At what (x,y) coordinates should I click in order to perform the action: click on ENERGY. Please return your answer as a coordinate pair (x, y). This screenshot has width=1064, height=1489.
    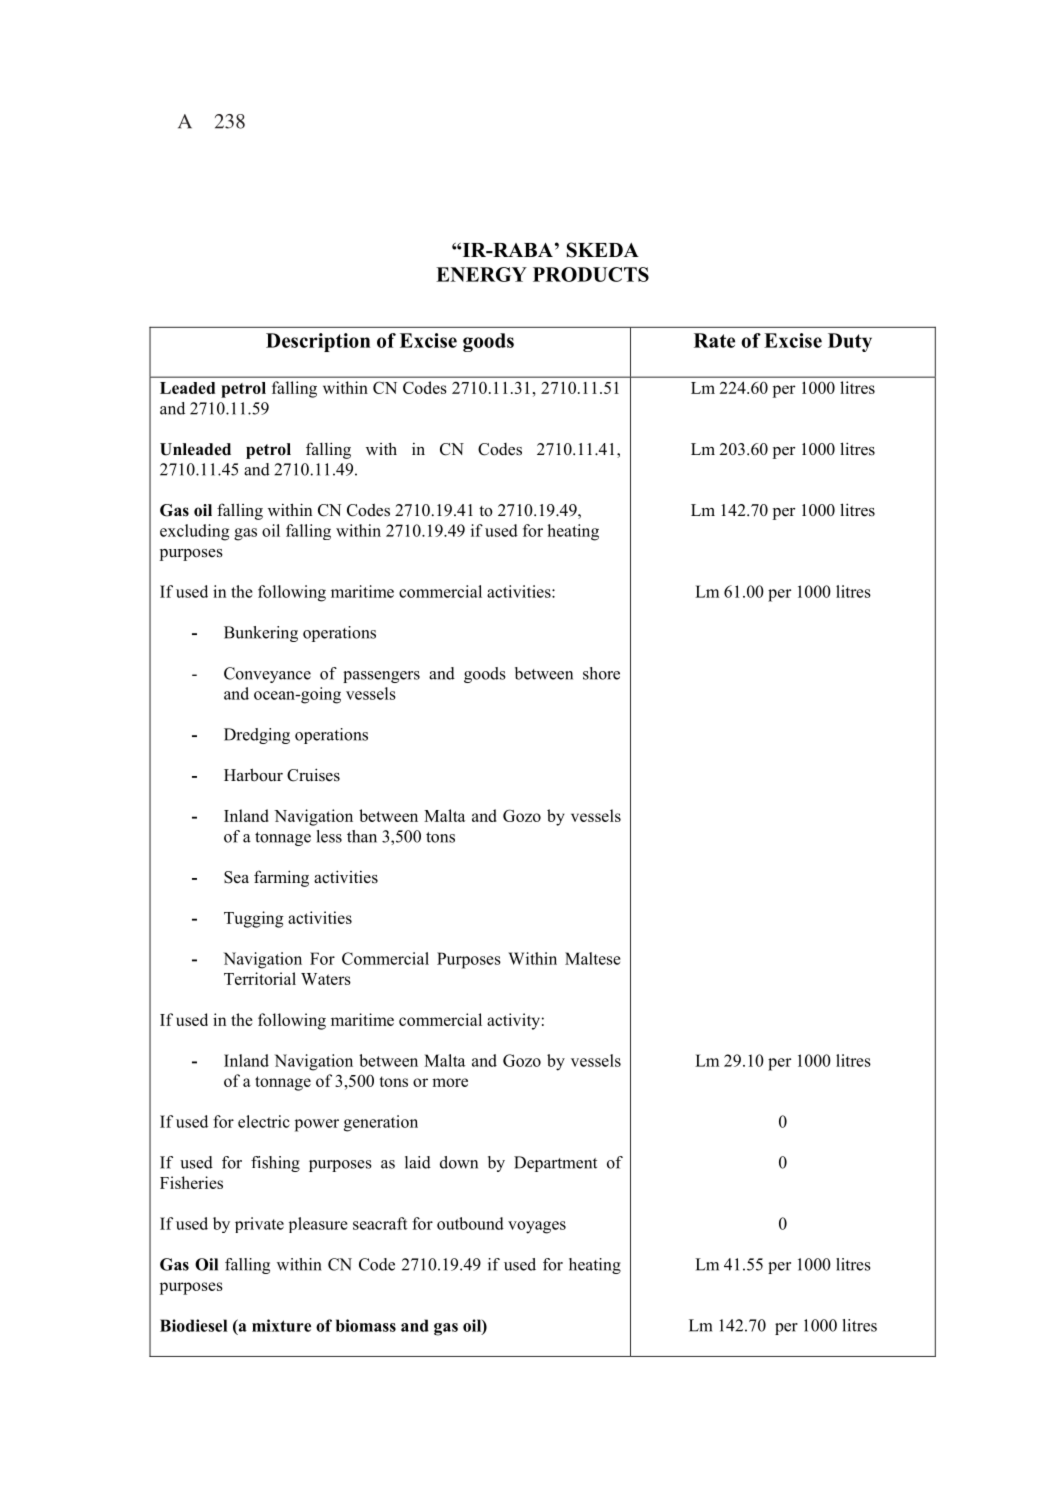
    Looking at the image, I should click on (481, 274).
